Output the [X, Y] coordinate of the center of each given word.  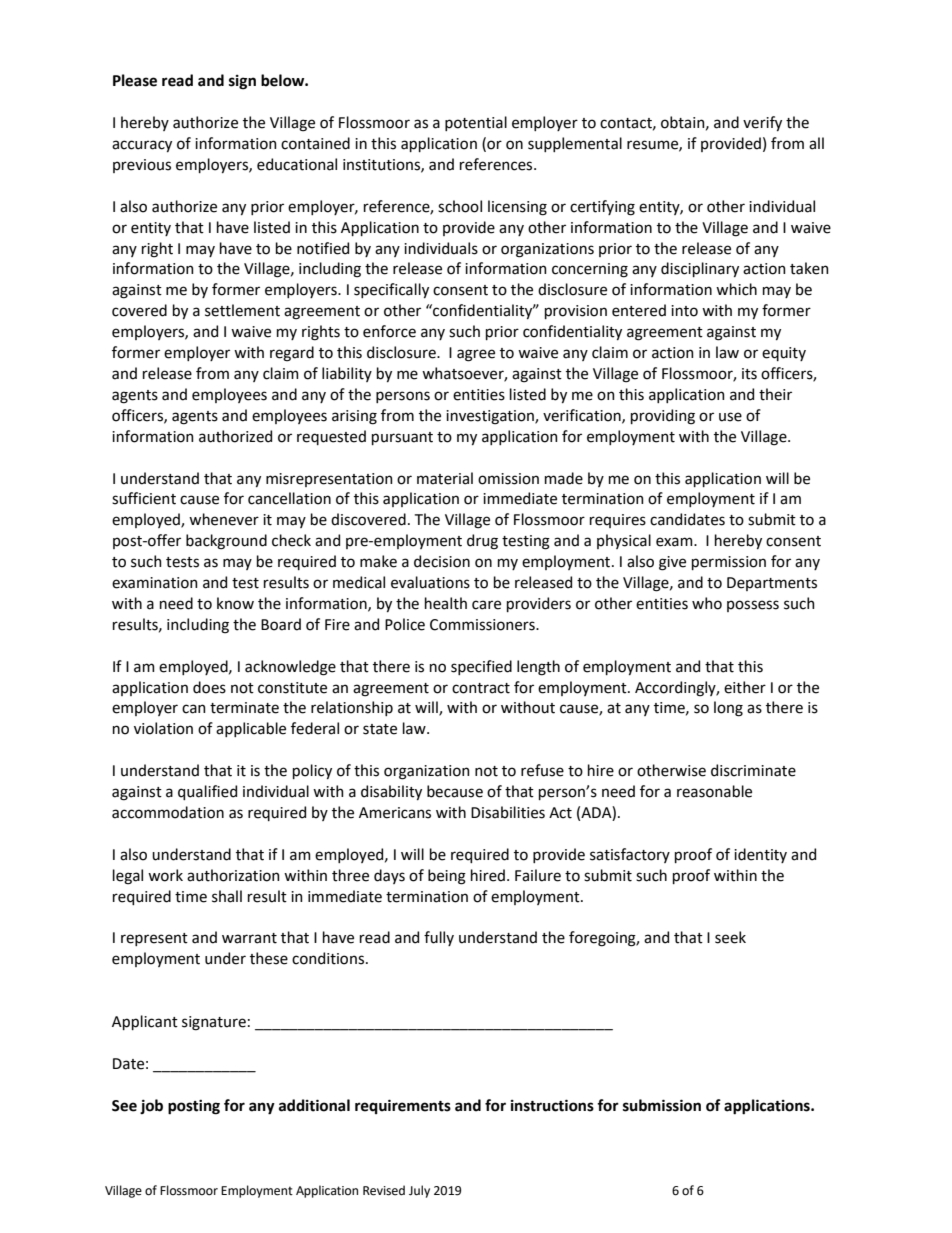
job [151, 1106]
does [209, 687]
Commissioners [483, 625]
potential [476, 123]
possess [753, 606]
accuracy [142, 146]
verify [762, 123]
